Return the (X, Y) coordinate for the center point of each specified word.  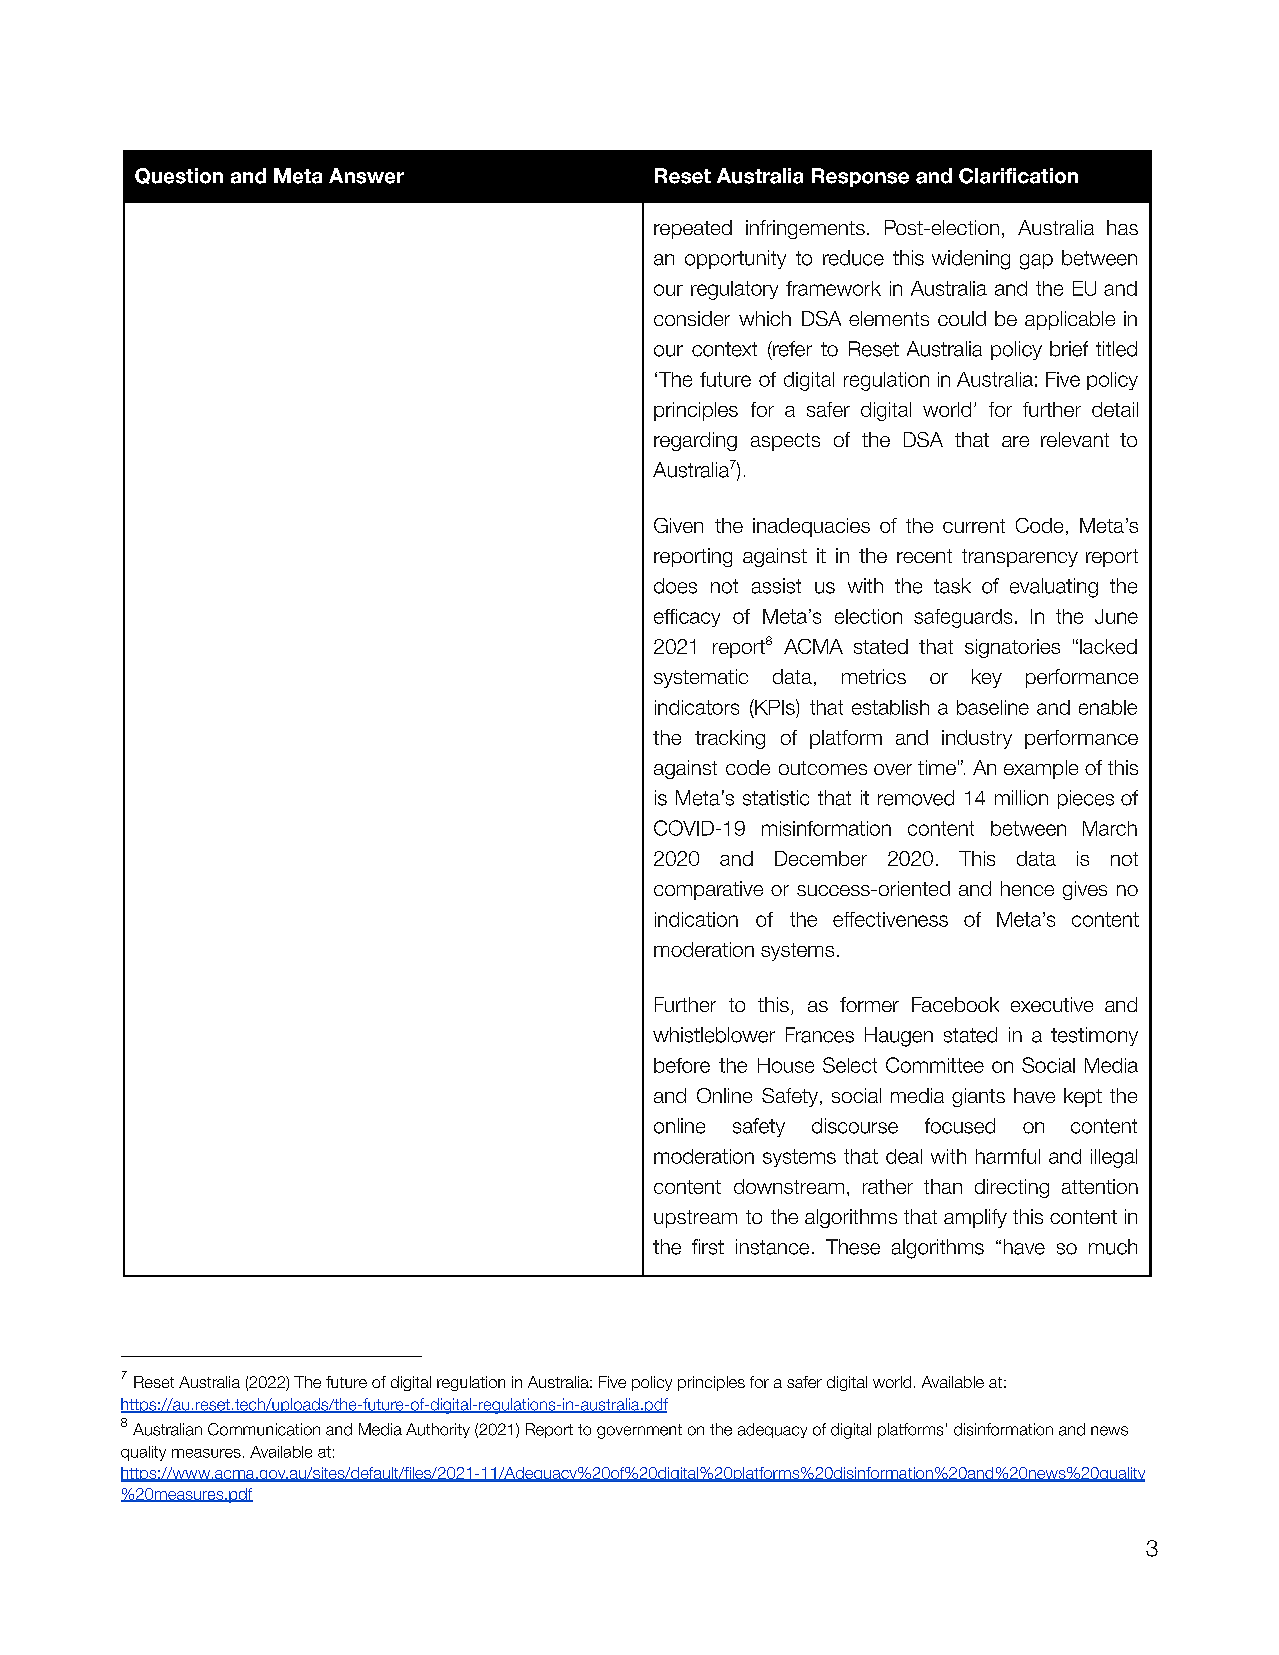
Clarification (1018, 176)
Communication (264, 1429)
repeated (693, 229)
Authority (438, 1430)
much (1113, 1247)
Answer (366, 176)
